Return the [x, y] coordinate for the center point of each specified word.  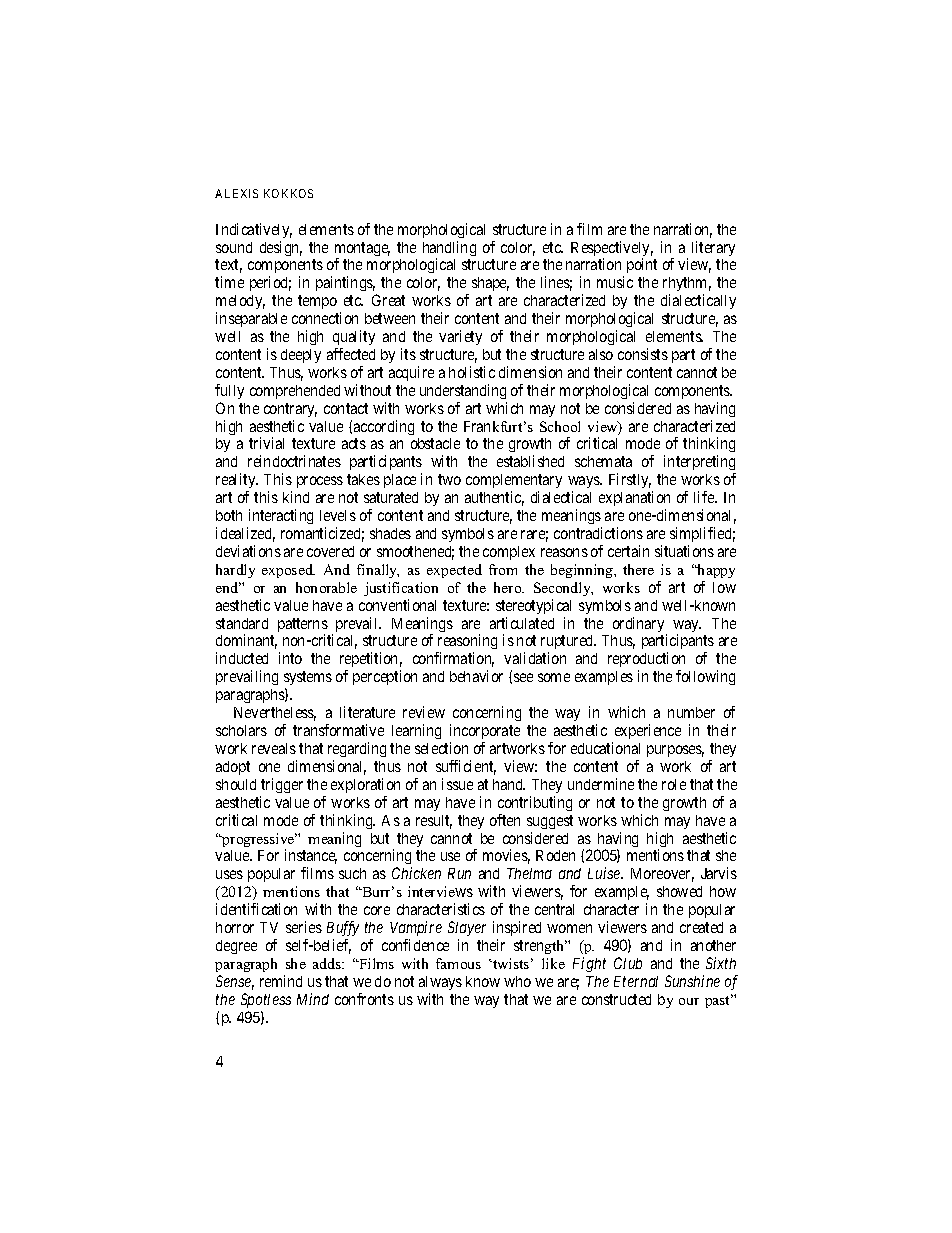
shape [490, 284]
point [642, 265]
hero [509, 587]
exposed [288, 571]
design [281, 248]
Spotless [266, 1000]
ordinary [640, 626]
